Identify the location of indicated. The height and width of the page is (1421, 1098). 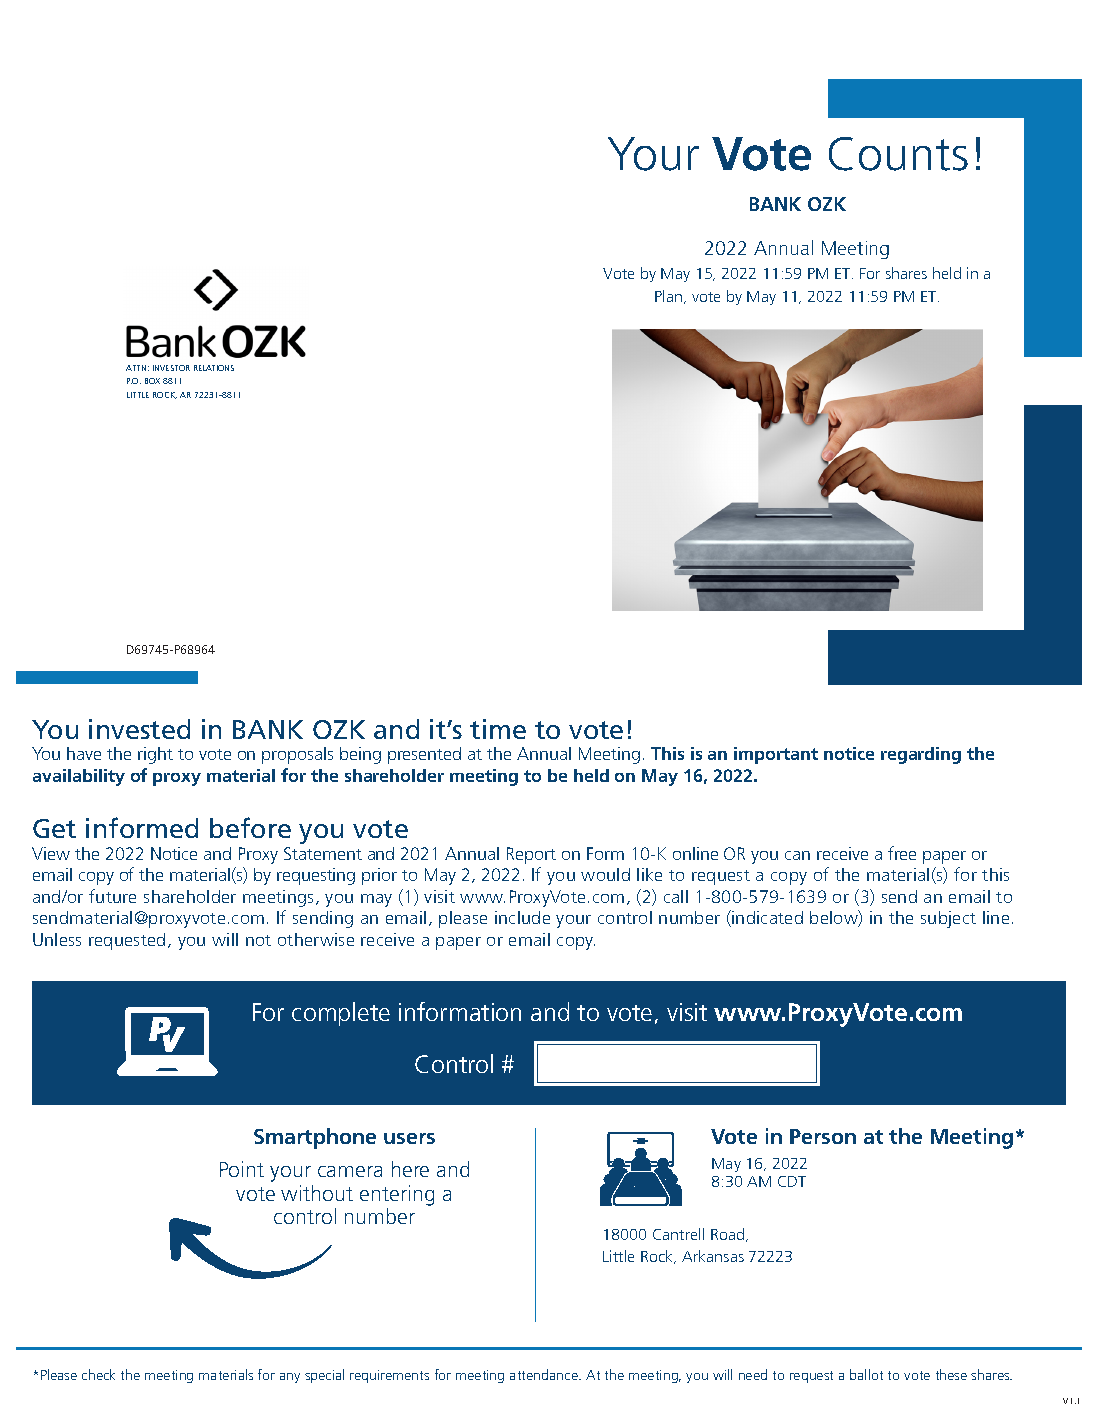
(766, 918).
